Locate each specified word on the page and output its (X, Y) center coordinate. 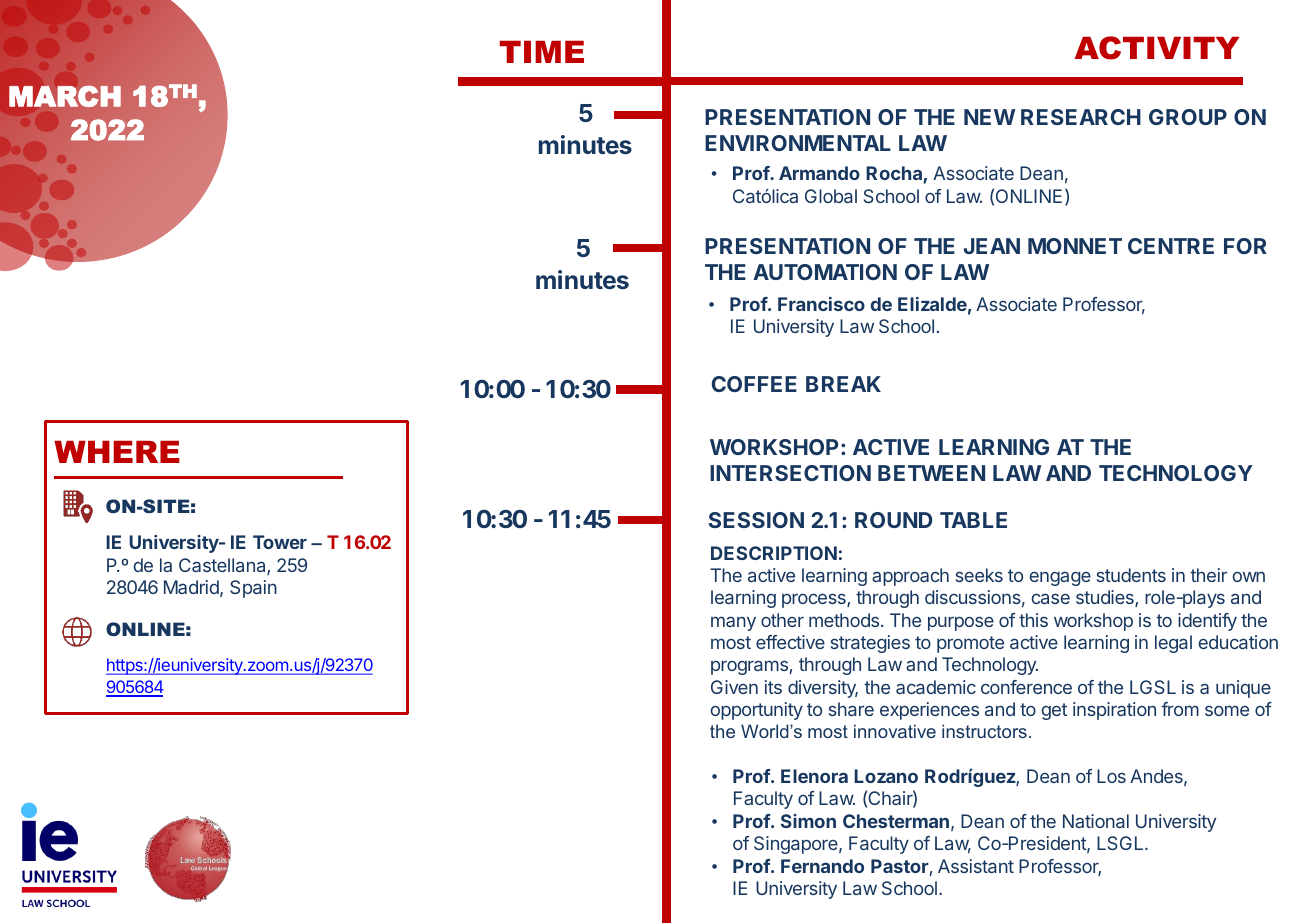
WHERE (117, 452)
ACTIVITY (1156, 48)
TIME (541, 52)
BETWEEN (931, 473)
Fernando (822, 866)
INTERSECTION (790, 473)
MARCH (65, 96)
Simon (808, 821)
